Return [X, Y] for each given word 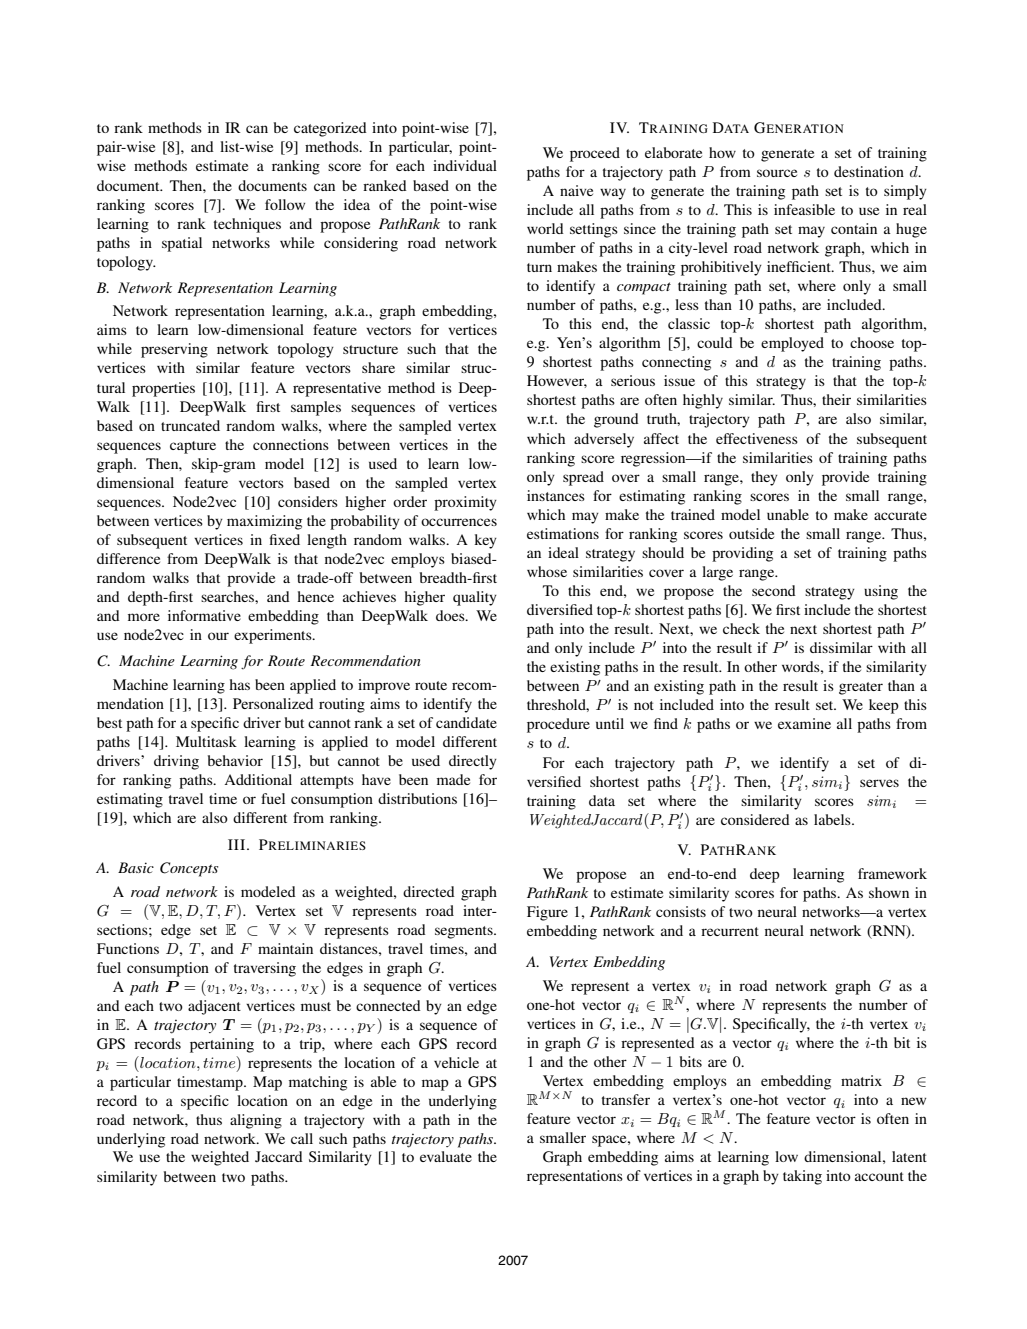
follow [285, 204]
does [451, 615]
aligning [256, 1121]
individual [465, 165]
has [239, 684]
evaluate [446, 1156]
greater [861, 688]
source [777, 173]
